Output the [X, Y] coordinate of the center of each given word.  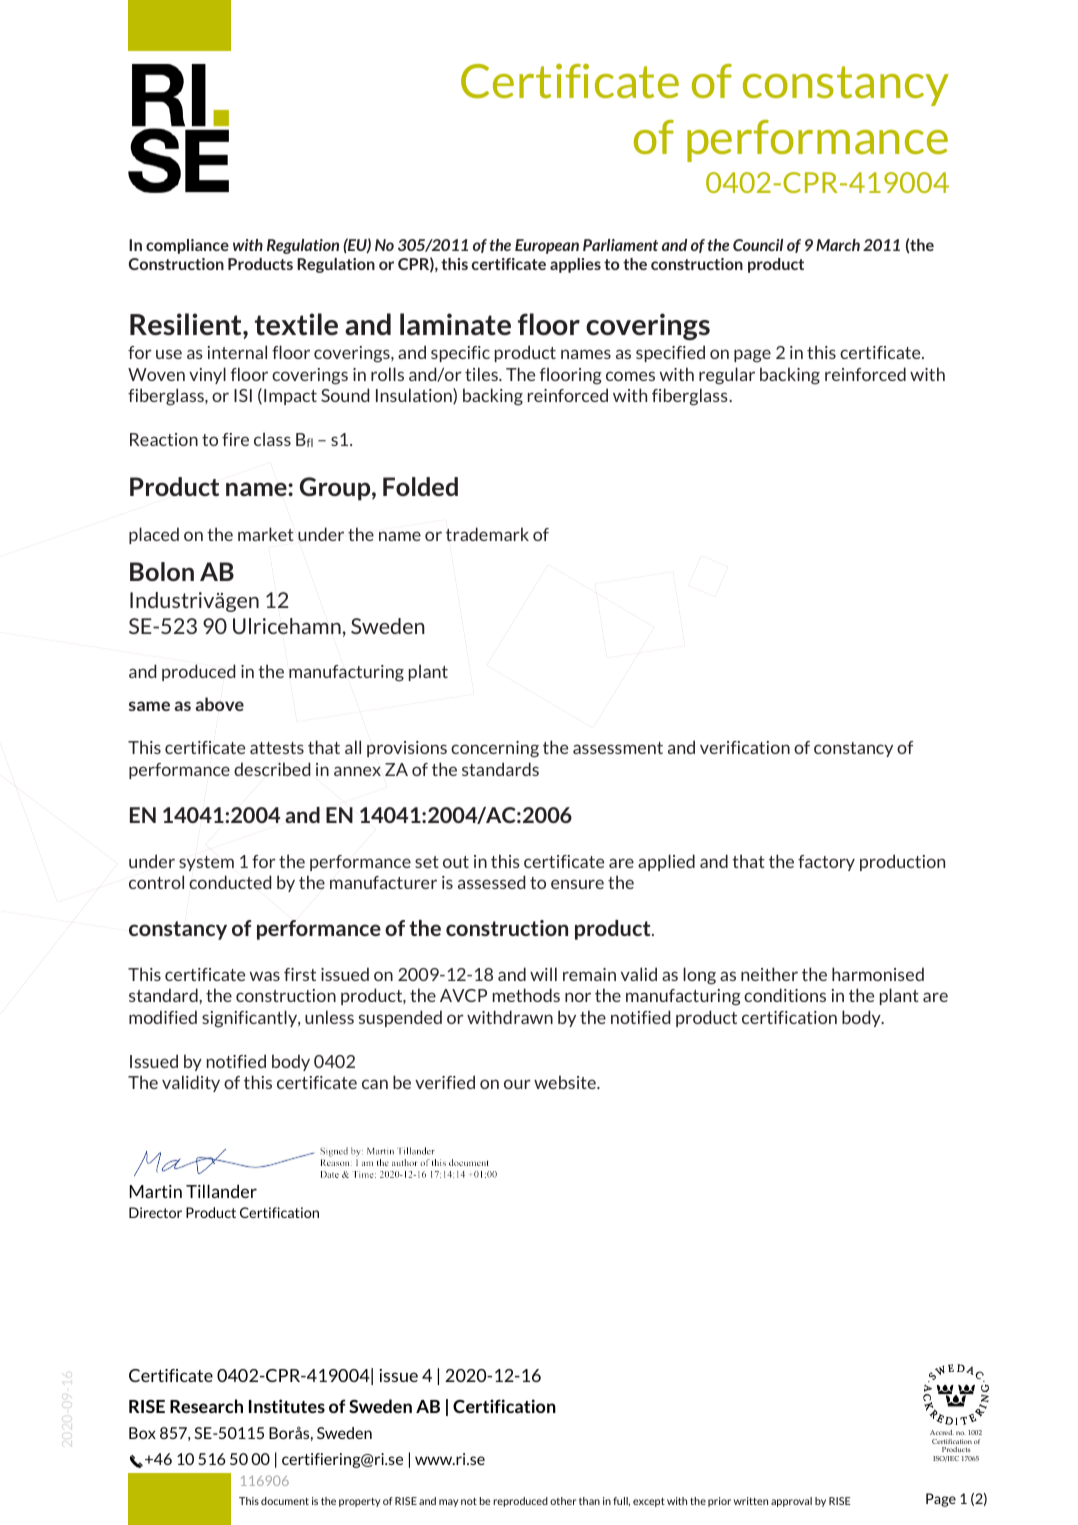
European [547, 246]
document [285, 1501]
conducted [230, 882]
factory [826, 863]
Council [758, 245]
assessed [491, 882]
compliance [187, 246]
